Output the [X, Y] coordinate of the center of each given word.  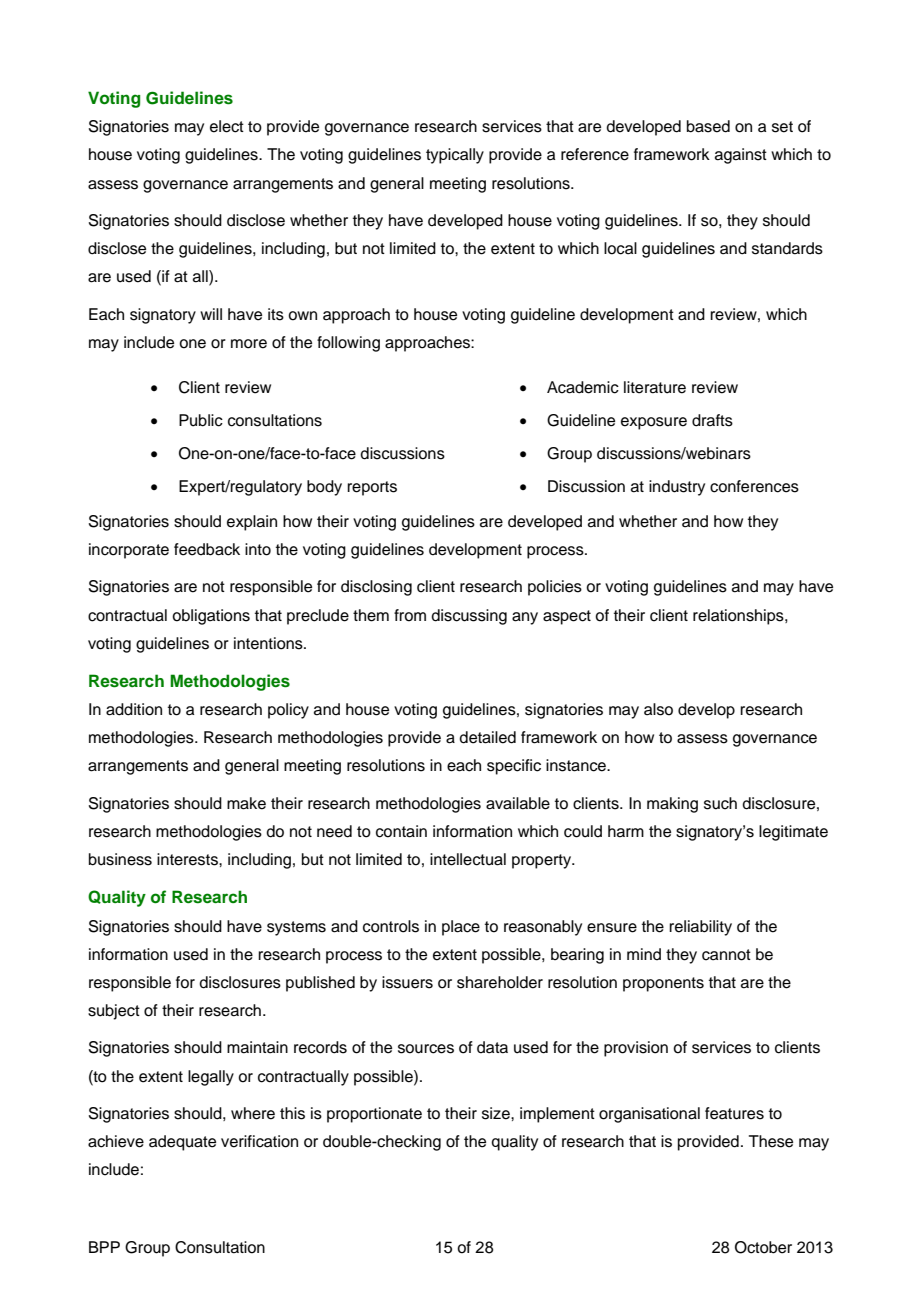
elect [227, 126]
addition [134, 709]
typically [455, 156]
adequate [182, 1143]
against [741, 156]
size [497, 1113]
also [658, 709]
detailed [487, 737]
